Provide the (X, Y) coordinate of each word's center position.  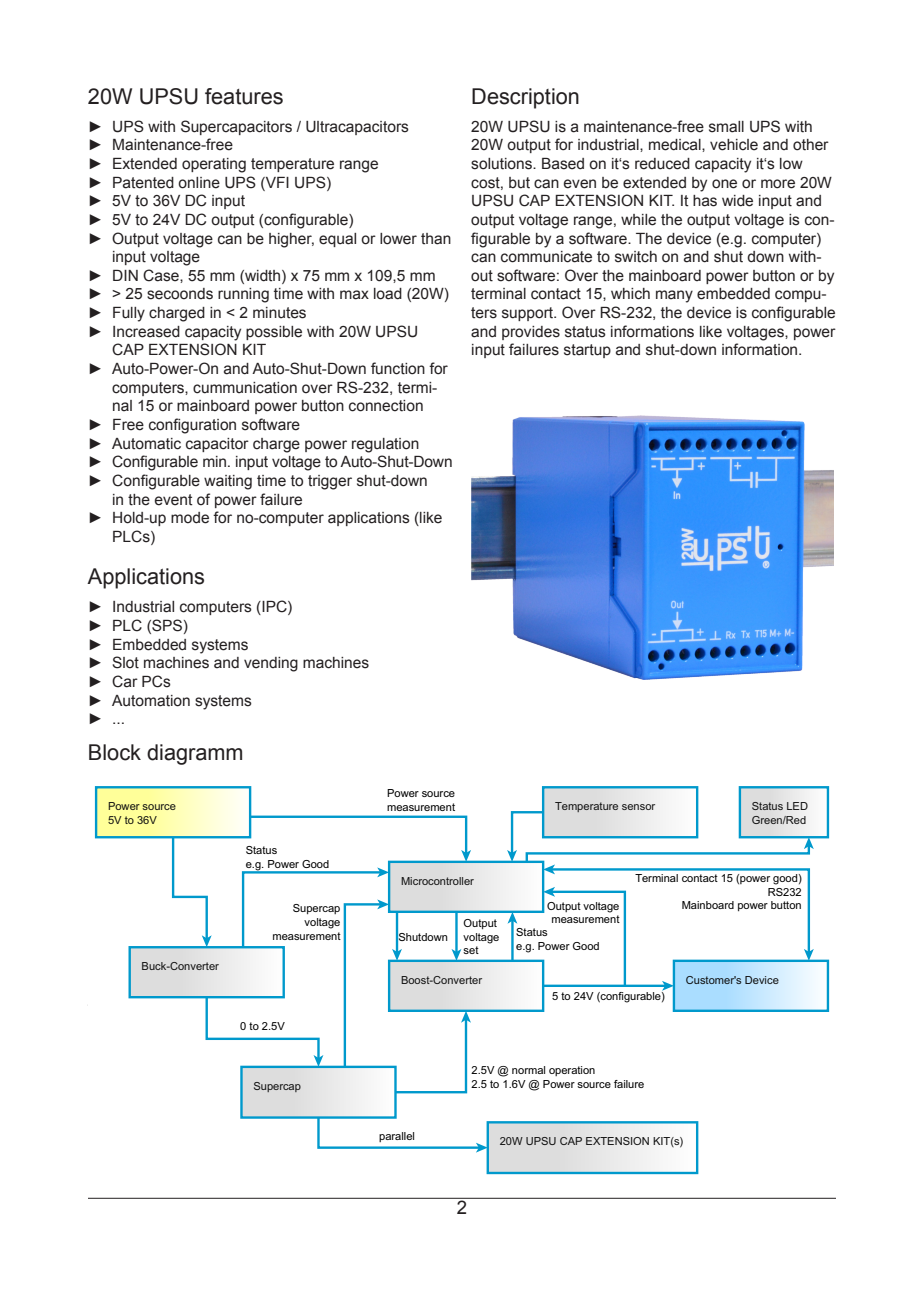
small (726, 127)
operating (214, 165)
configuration (192, 426)
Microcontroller (437, 881)
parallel (396, 1137)
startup (587, 351)
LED (797, 806)
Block (115, 752)
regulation (385, 445)
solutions (502, 164)
